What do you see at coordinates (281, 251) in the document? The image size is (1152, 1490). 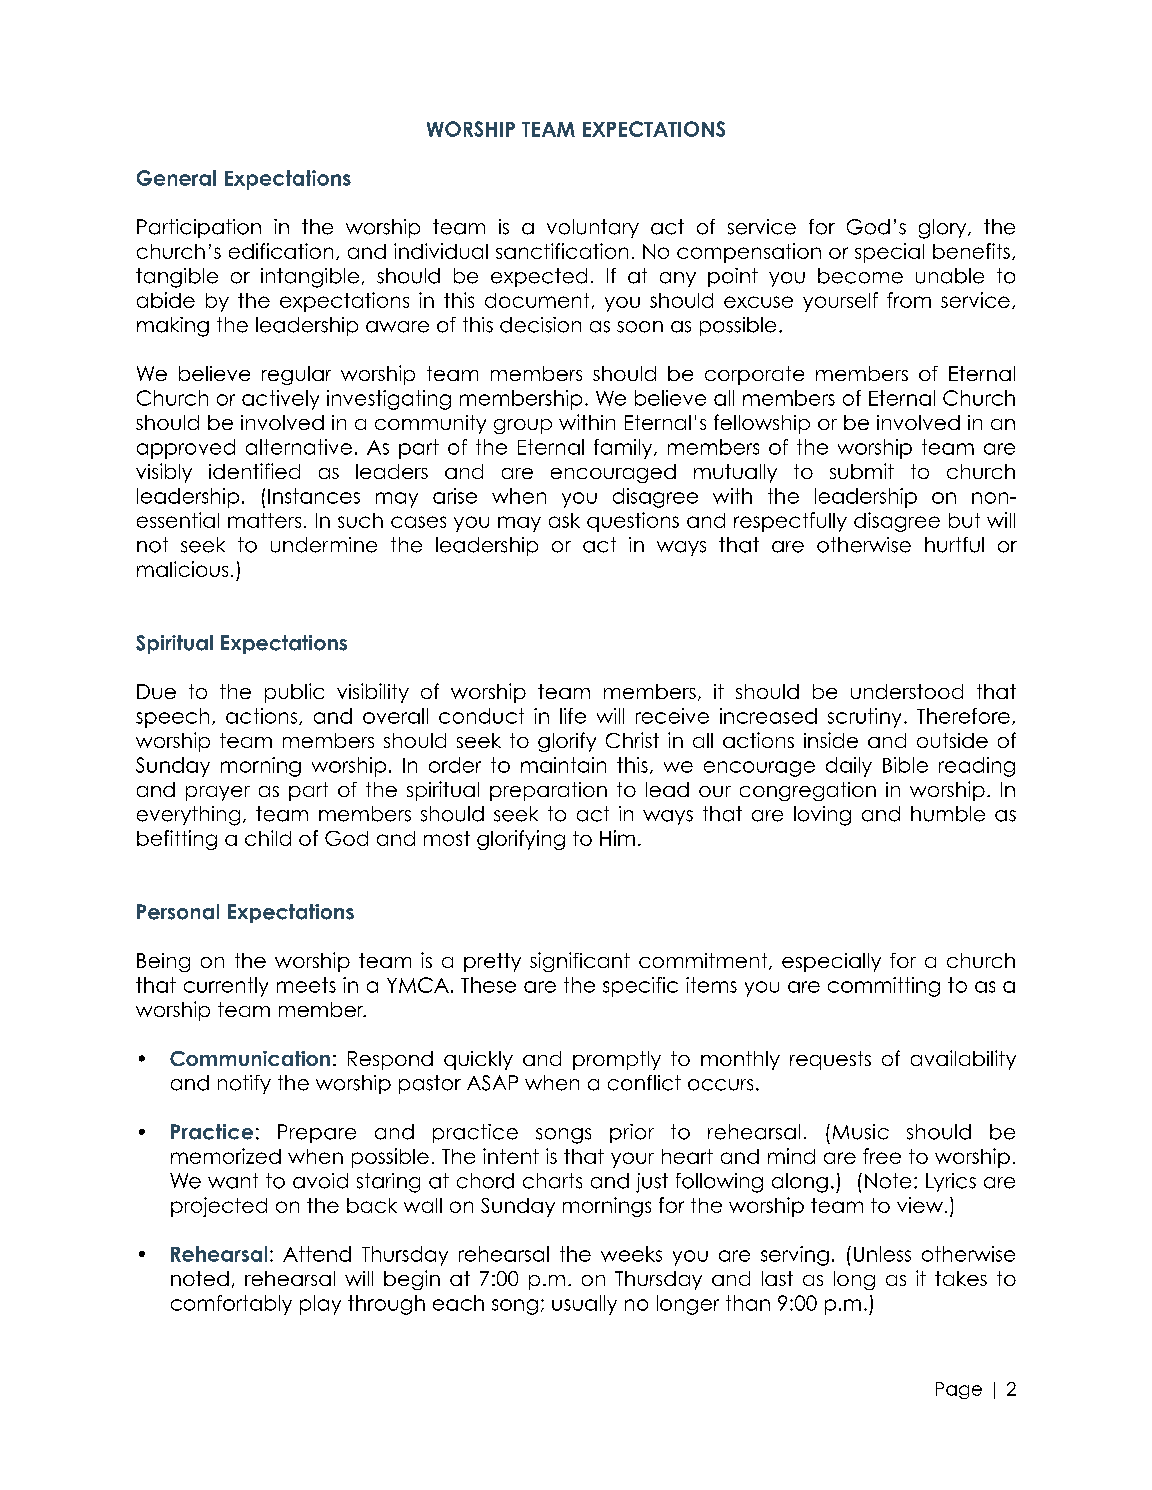 I see `edification` at bounding box center [281, 251].
